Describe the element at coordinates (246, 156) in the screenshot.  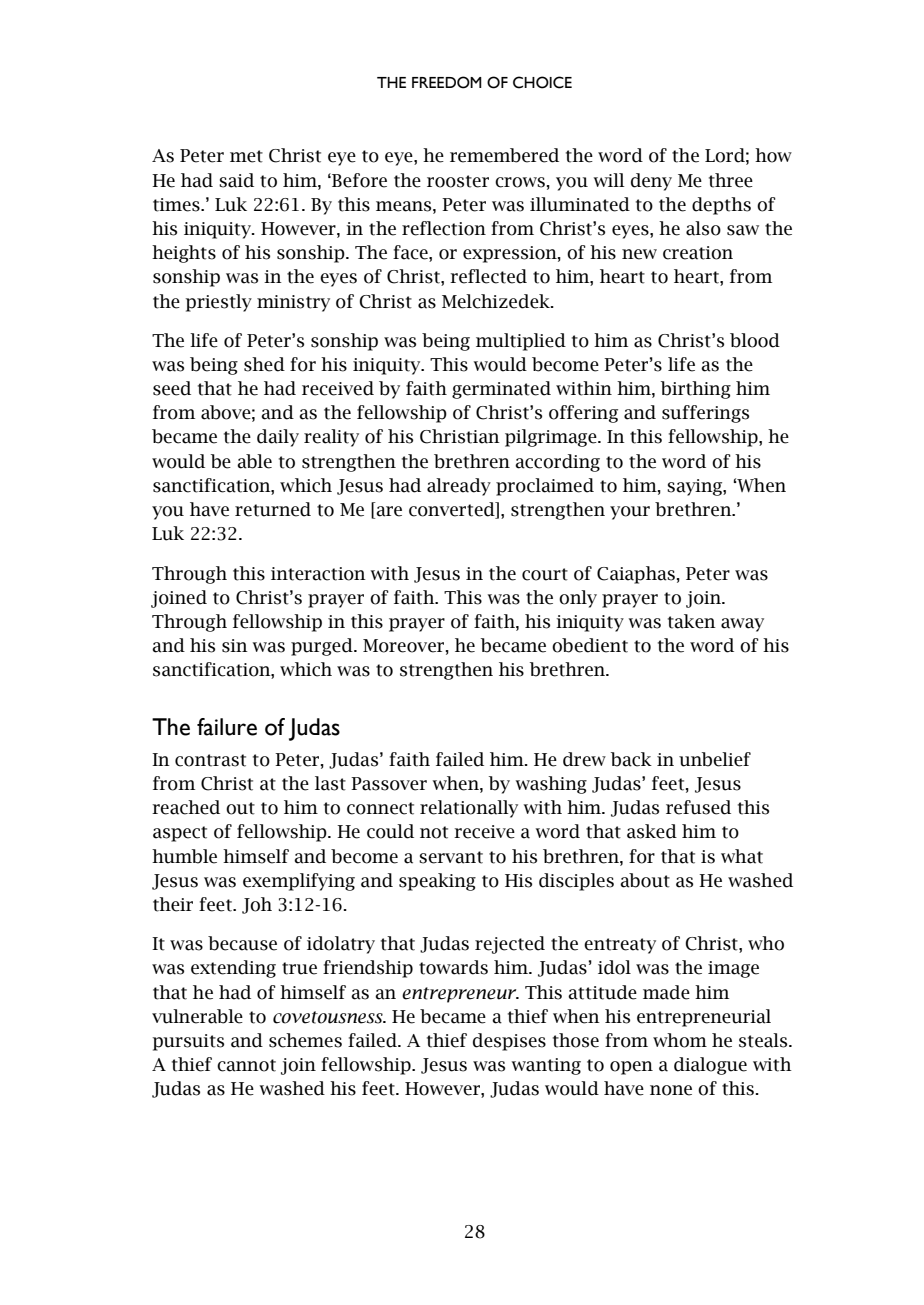
I see `met` at that location.
